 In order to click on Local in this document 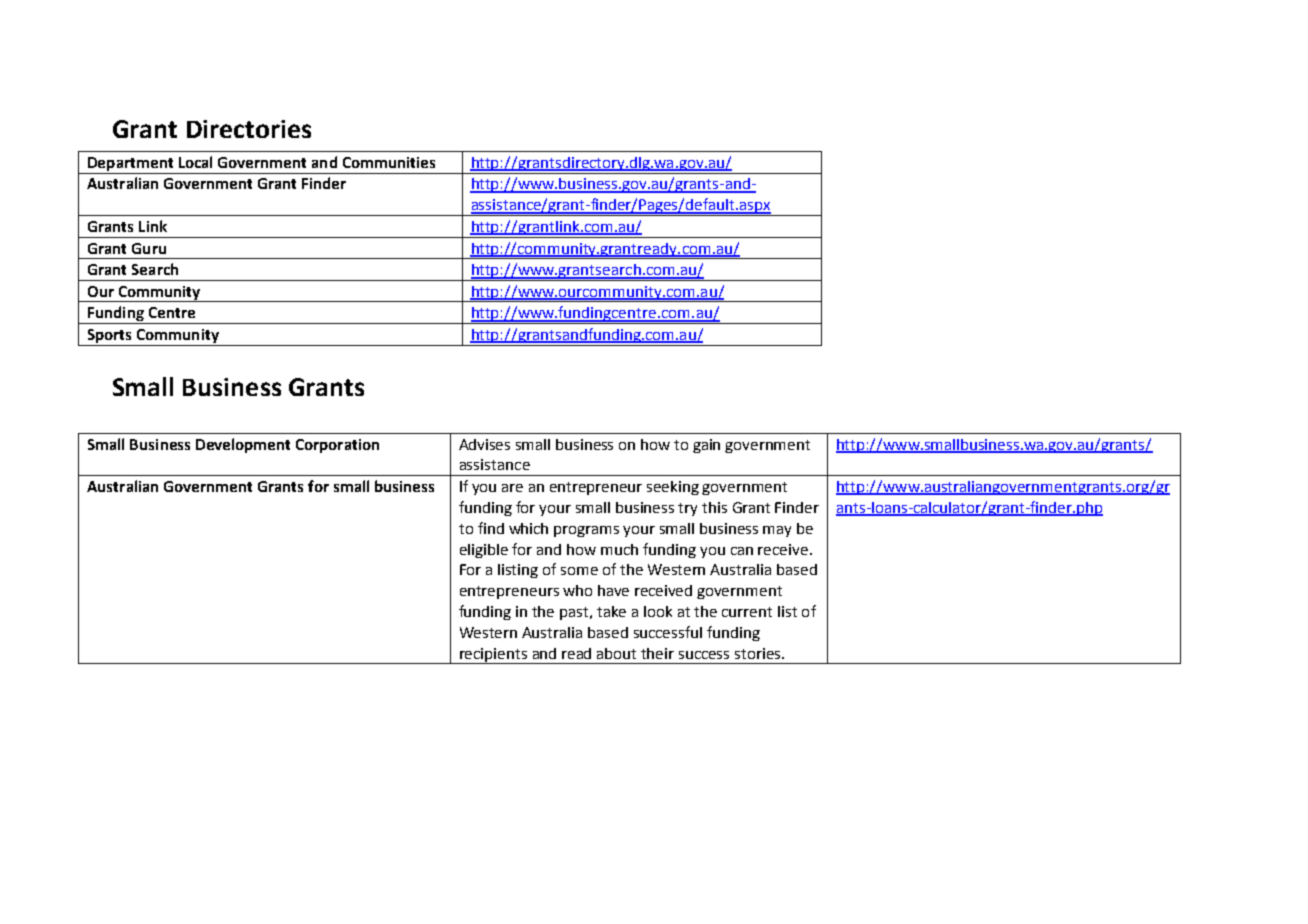, I will do `click(195, 162)`.
